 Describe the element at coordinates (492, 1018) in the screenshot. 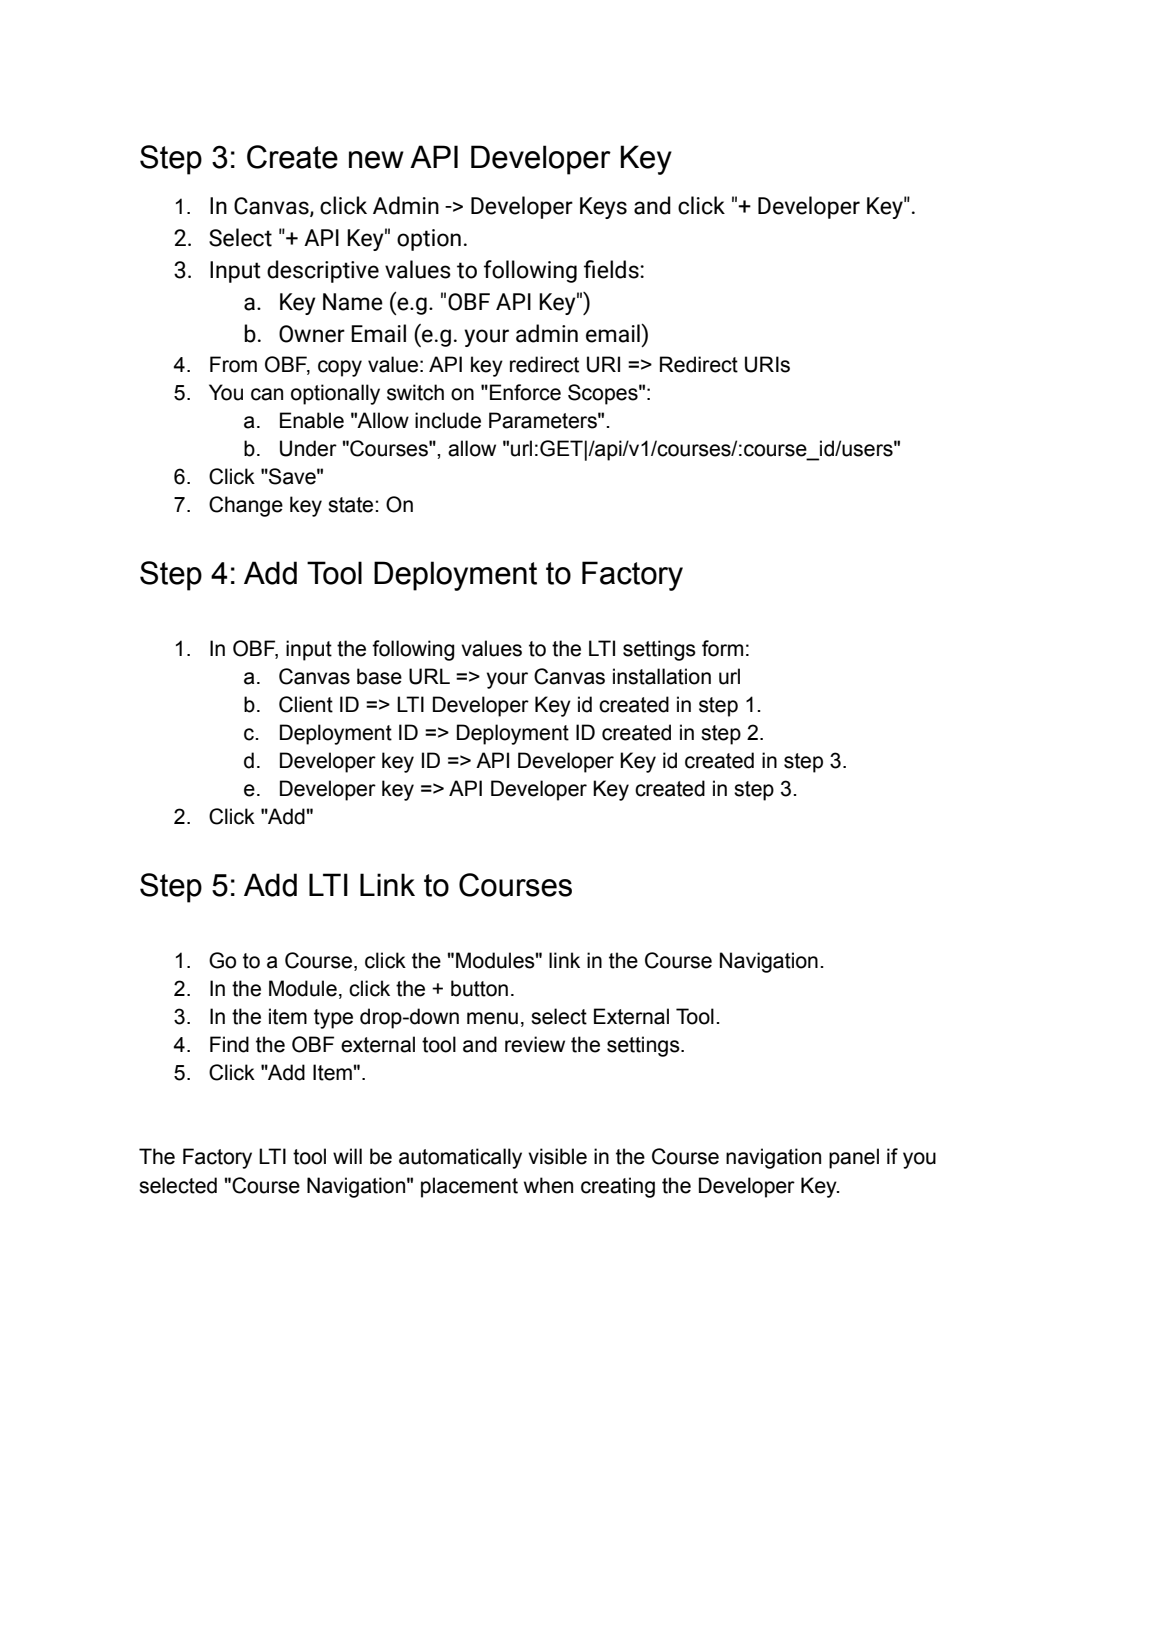

I see `menu` at that location.
